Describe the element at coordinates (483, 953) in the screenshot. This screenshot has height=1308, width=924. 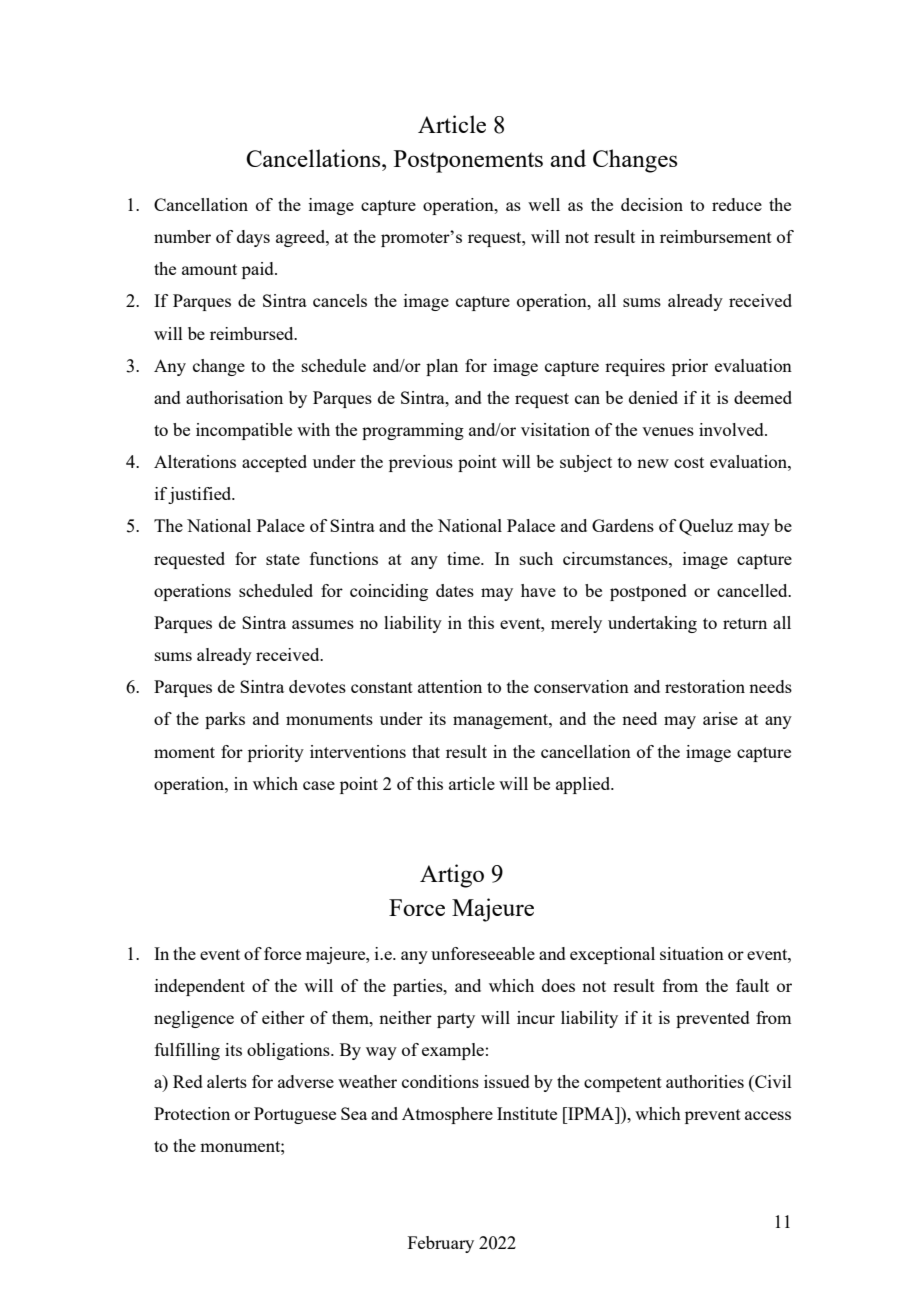
I see `unforeseeable` at that location.
